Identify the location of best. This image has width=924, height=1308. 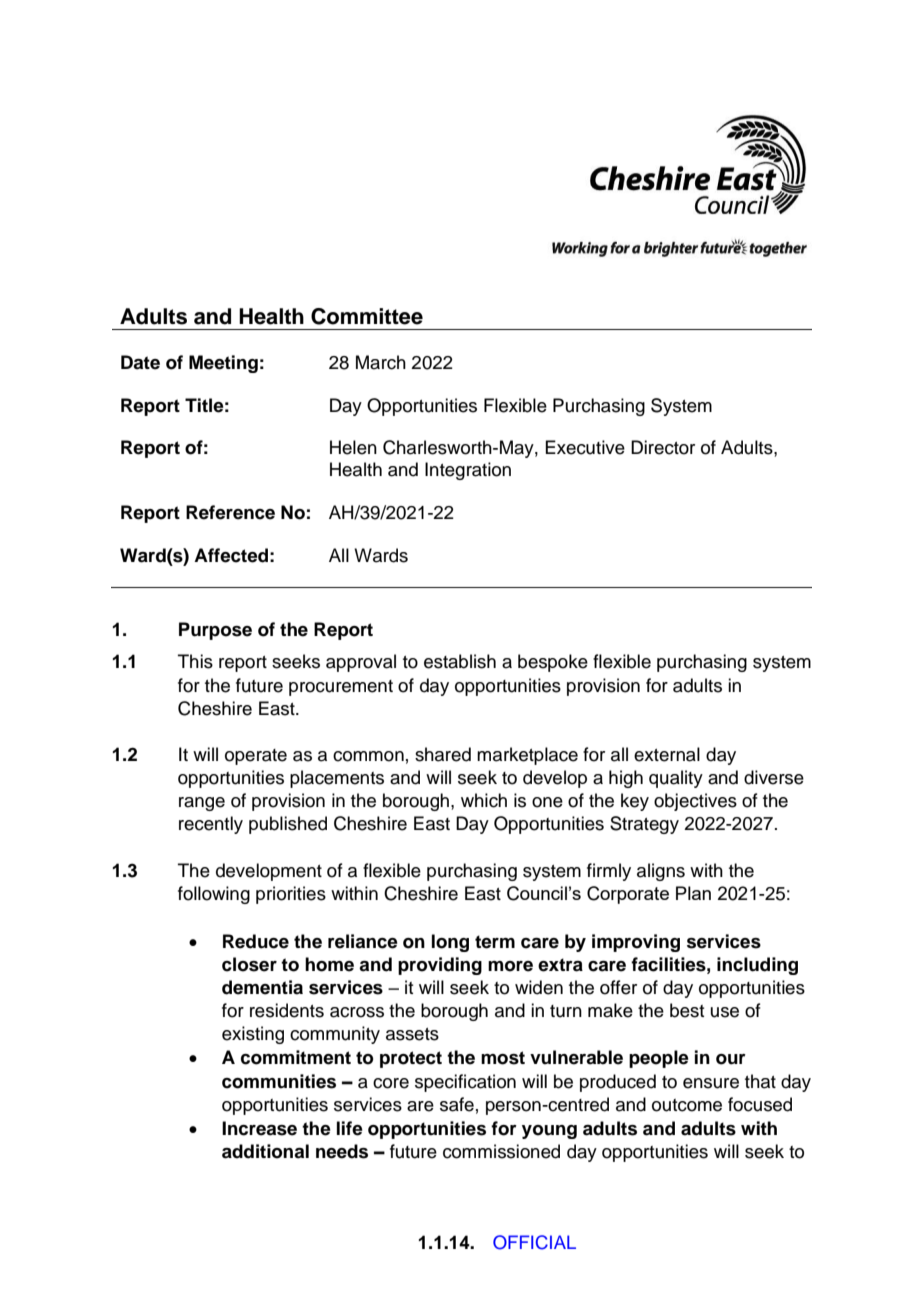
(687, 1010).
